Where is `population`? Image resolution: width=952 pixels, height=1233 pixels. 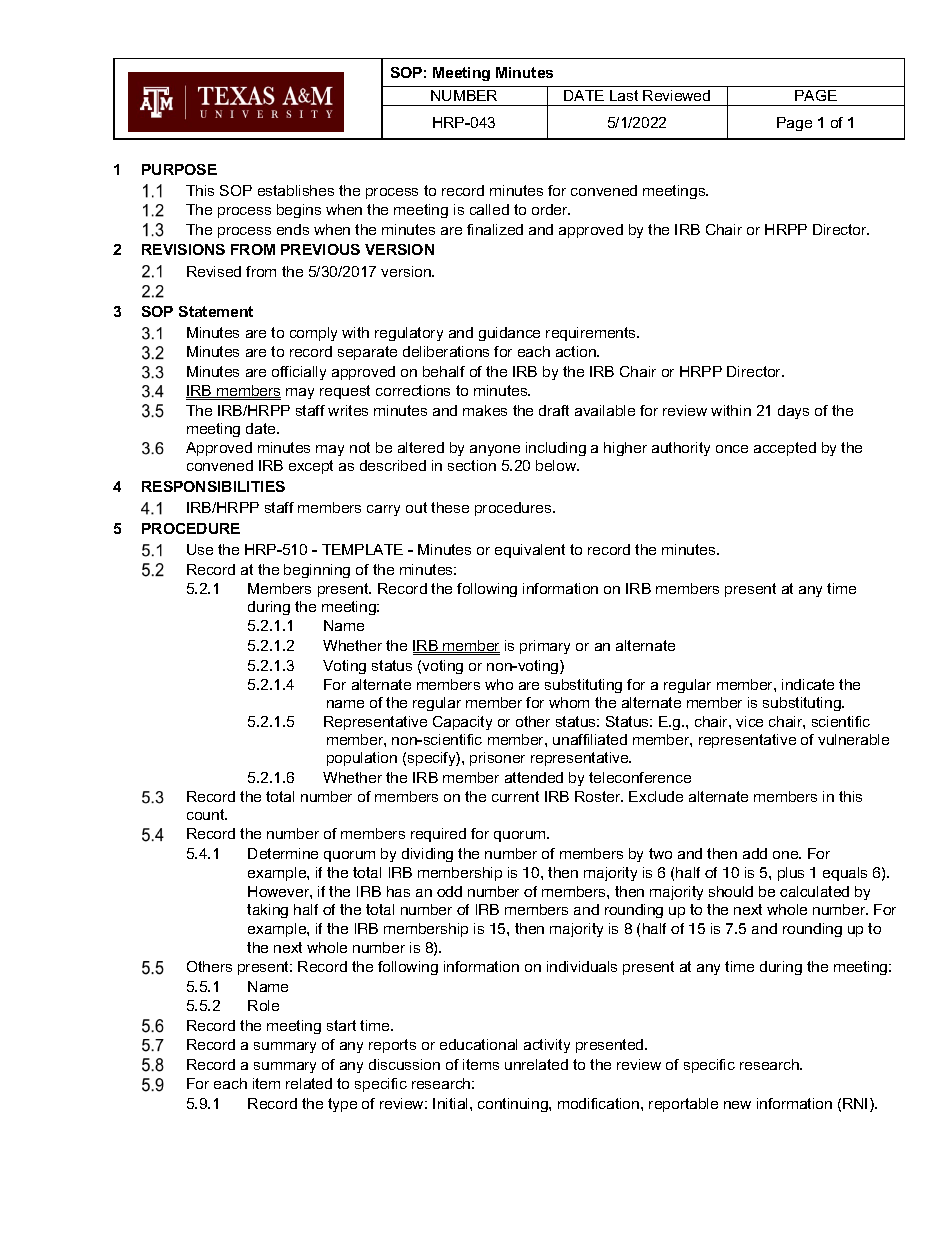
population is located at coordinates (362, 759).
